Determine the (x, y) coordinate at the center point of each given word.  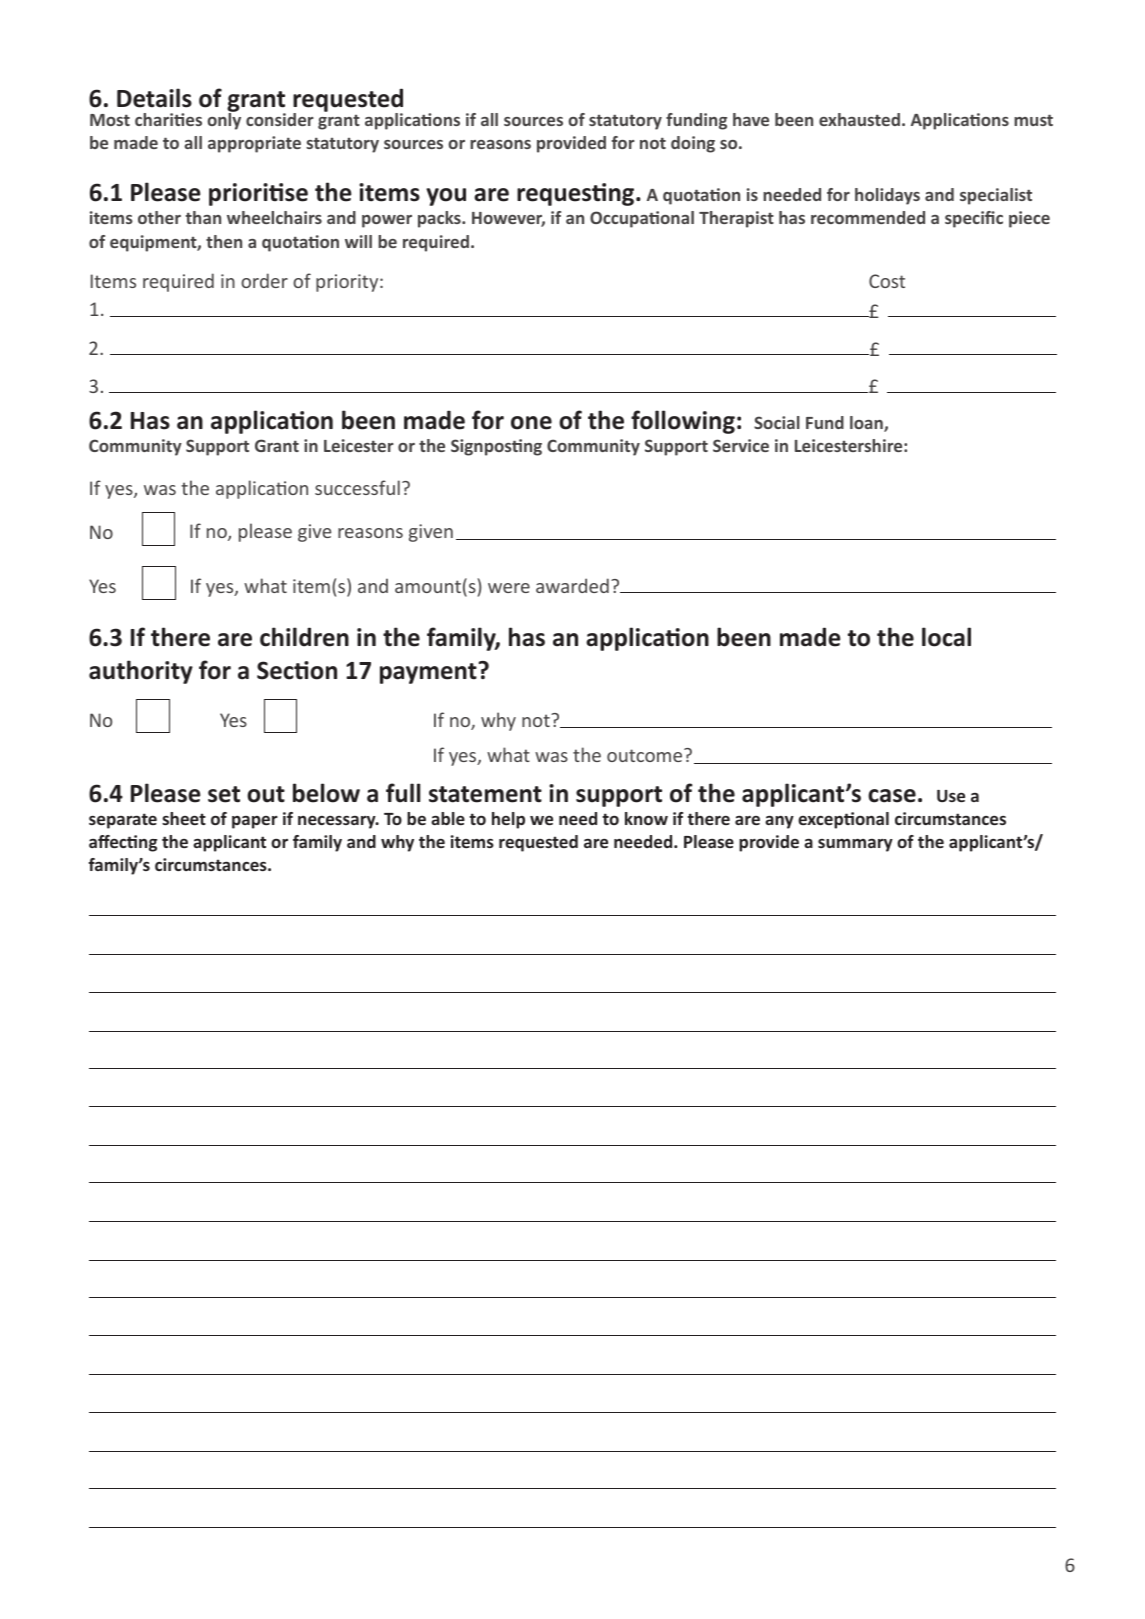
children (304, 637)
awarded (572, 585)
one (531, 423)
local (946, 637)
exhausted (859, 119)
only (224, 120)
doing (693, 144)
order (264, 280)
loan (867, 424)
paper (255, 822)
